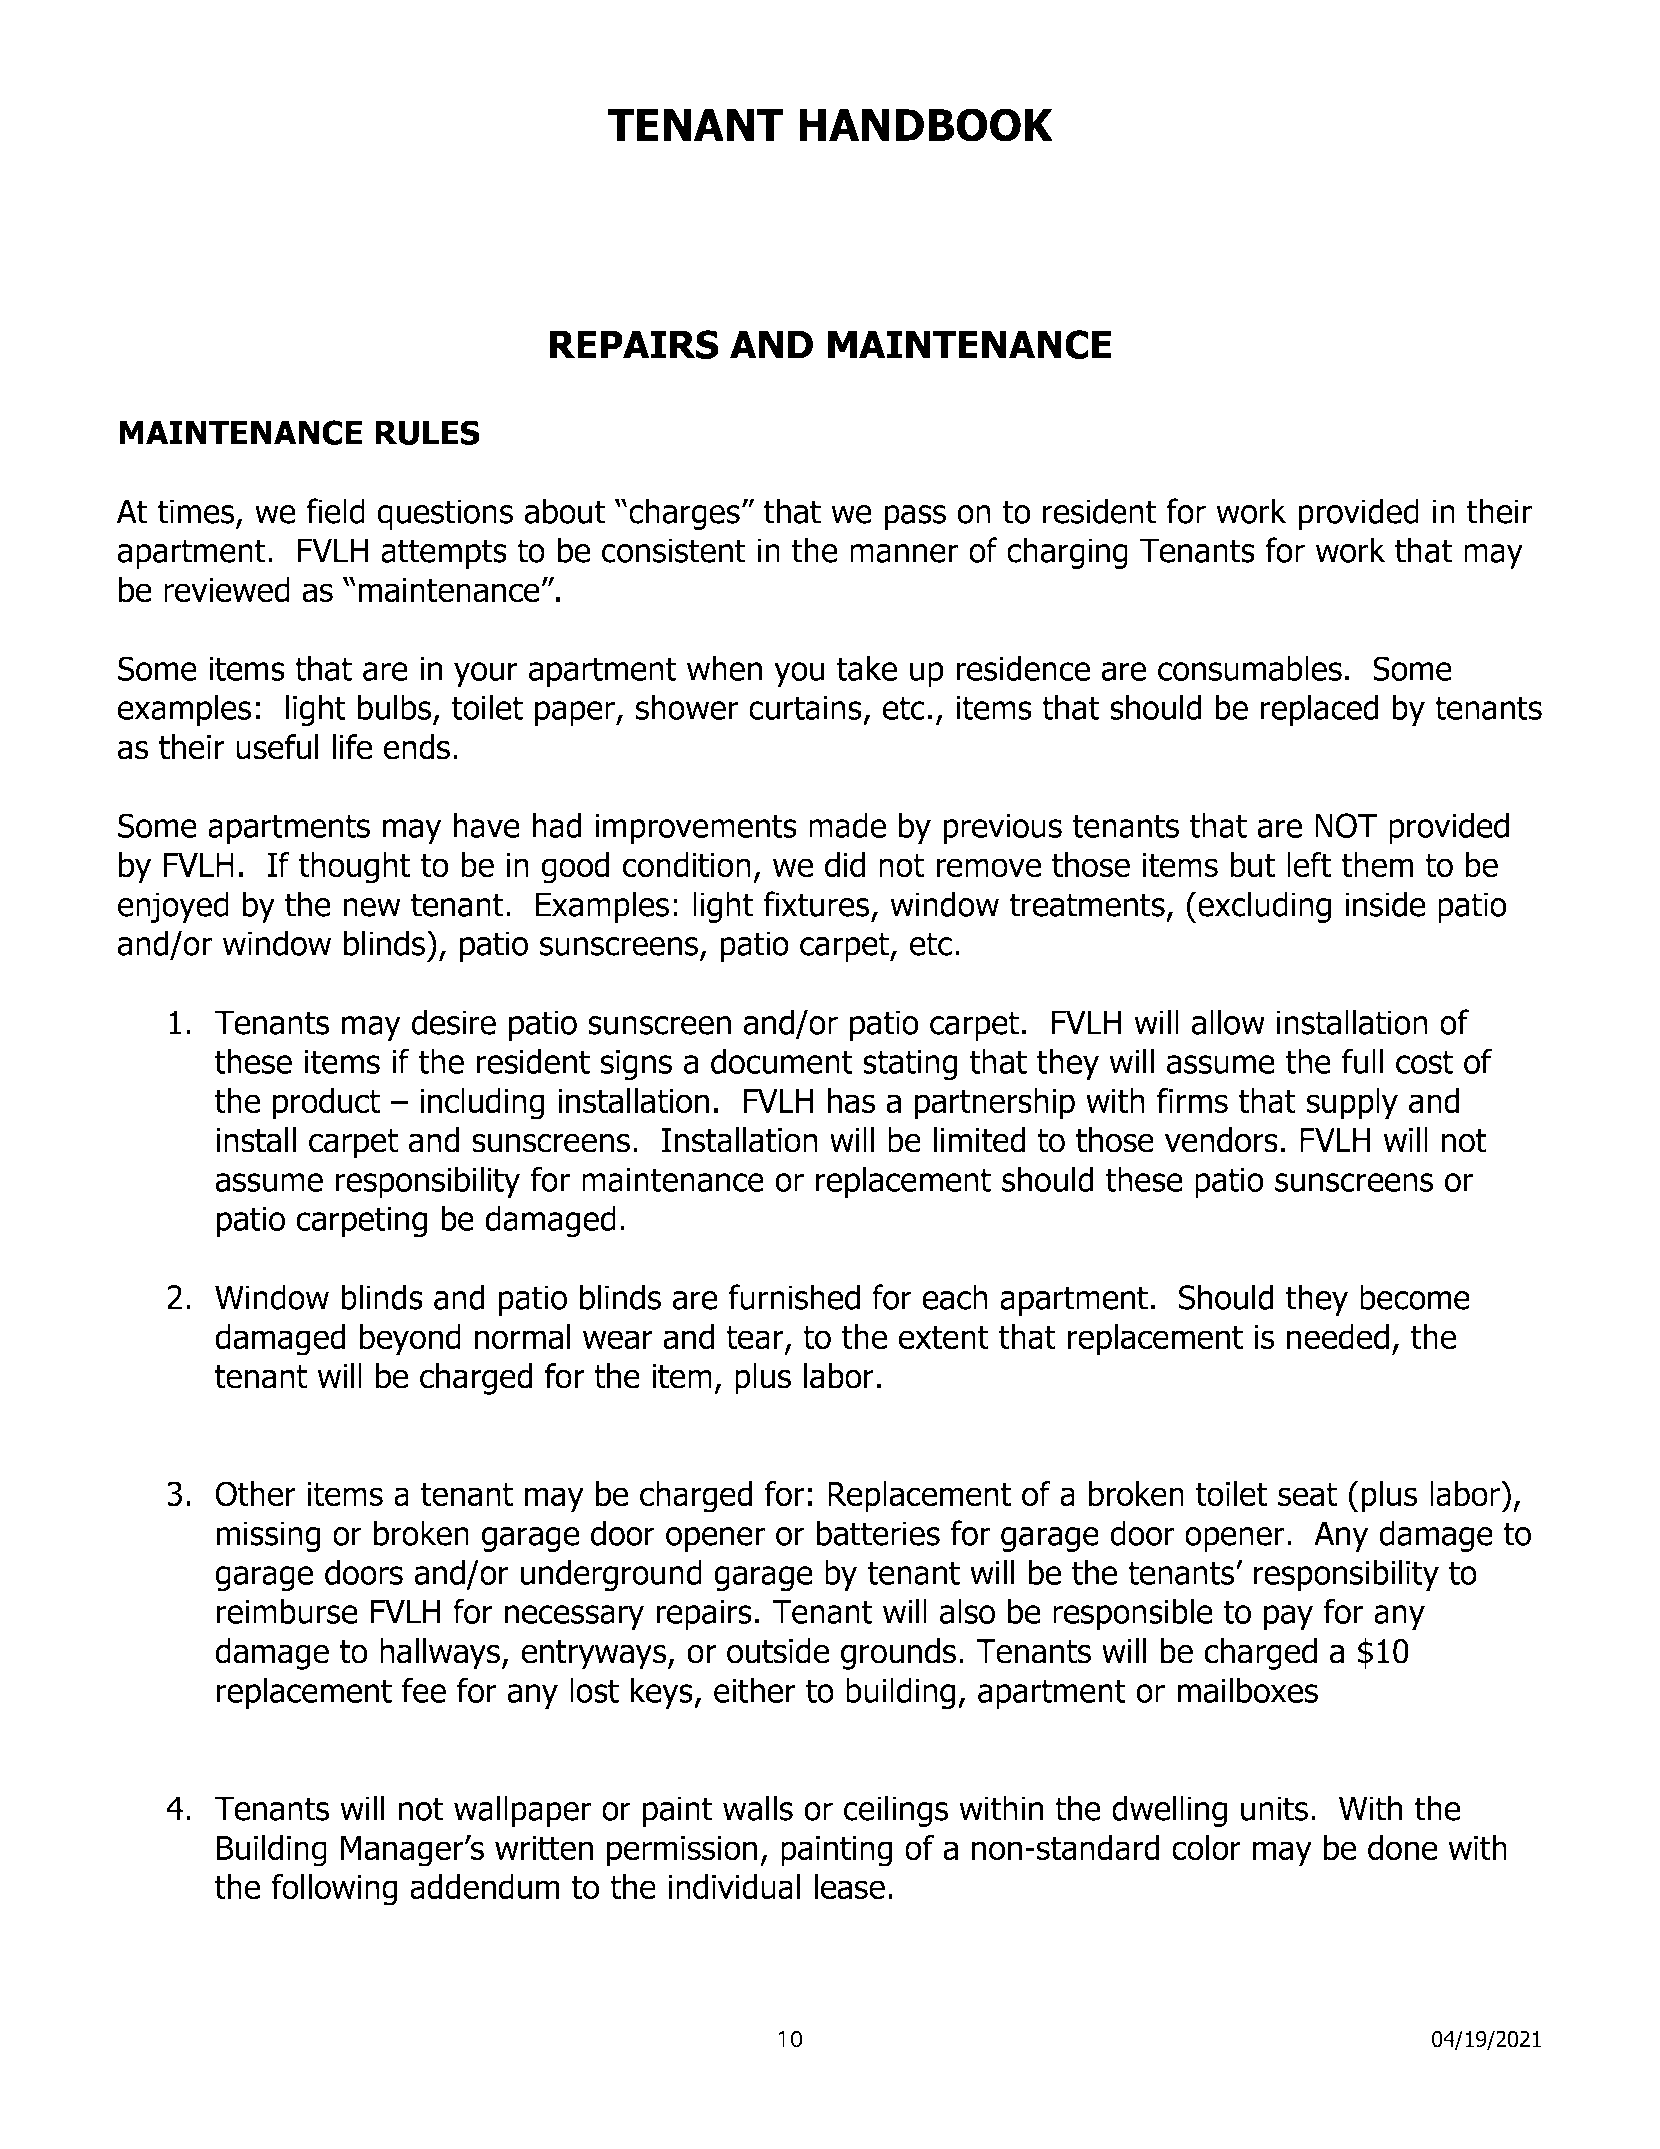 The height and width of the screenshot is (2149, 1660). Describe the element at coordinates (1228, 1022) in the screenshot. I see `allow` at that location.
